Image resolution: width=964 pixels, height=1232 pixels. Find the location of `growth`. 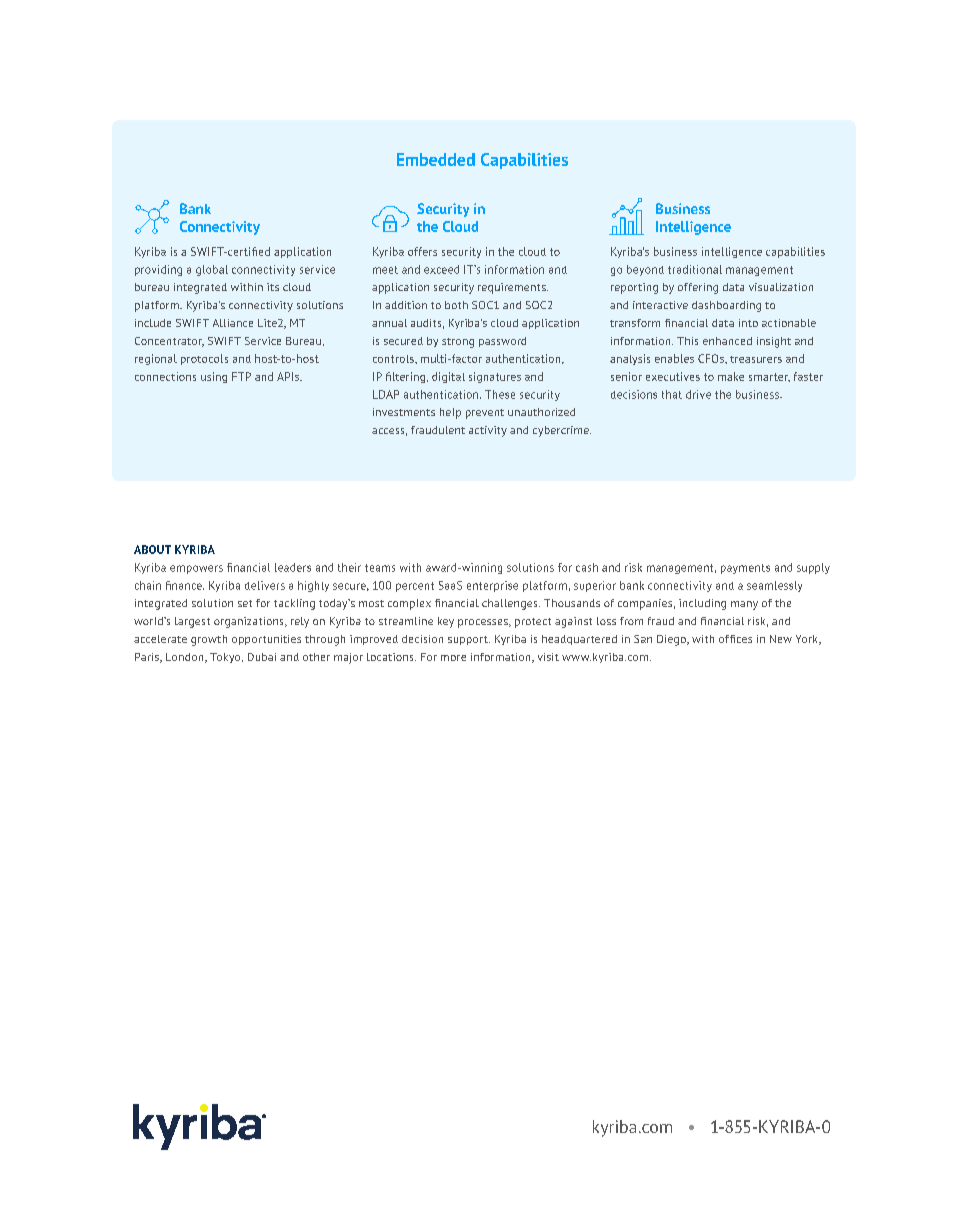

growth is located at coordinates (209, 640).
